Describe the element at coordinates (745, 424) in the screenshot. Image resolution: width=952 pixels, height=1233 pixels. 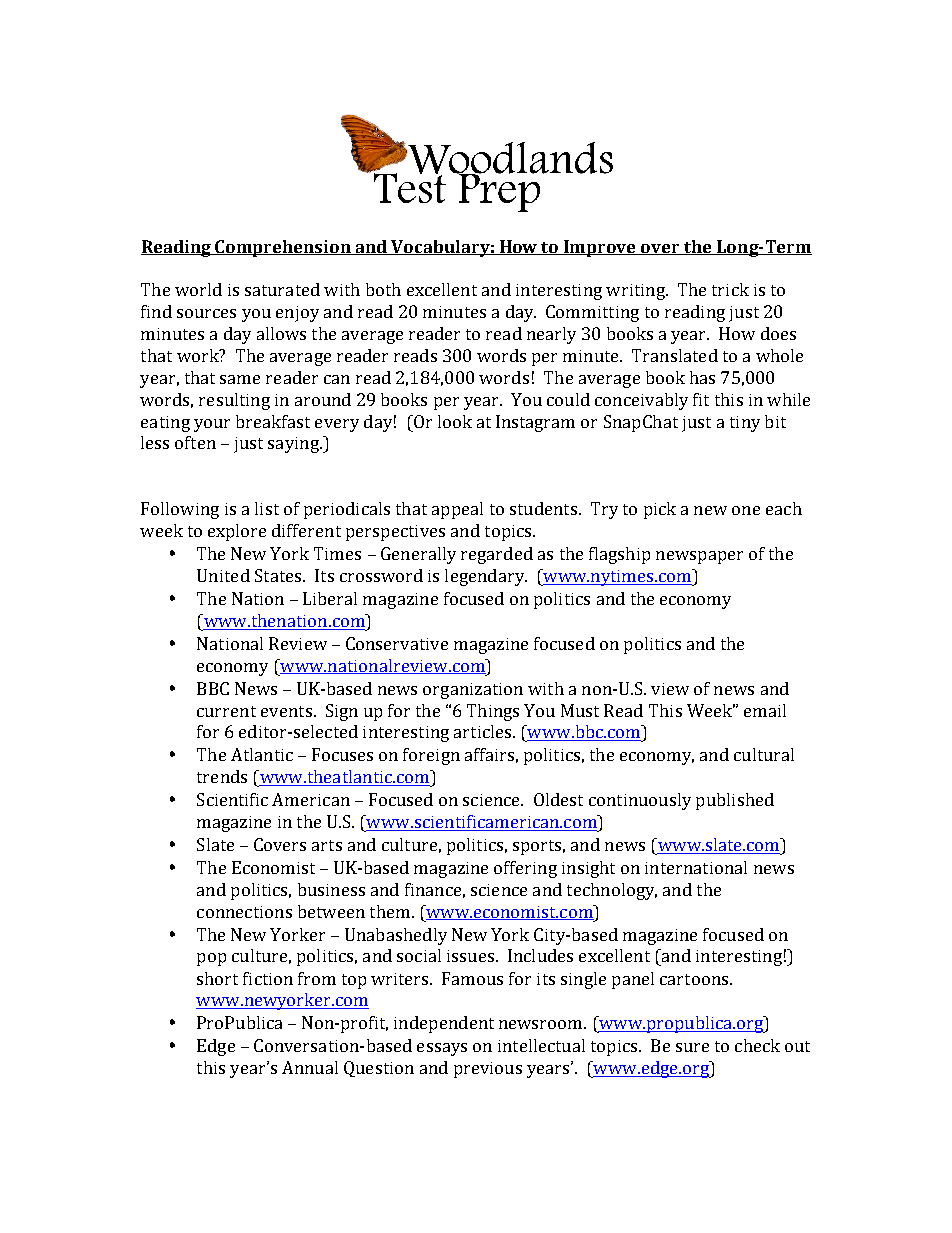
I see `tiny` at that location.
